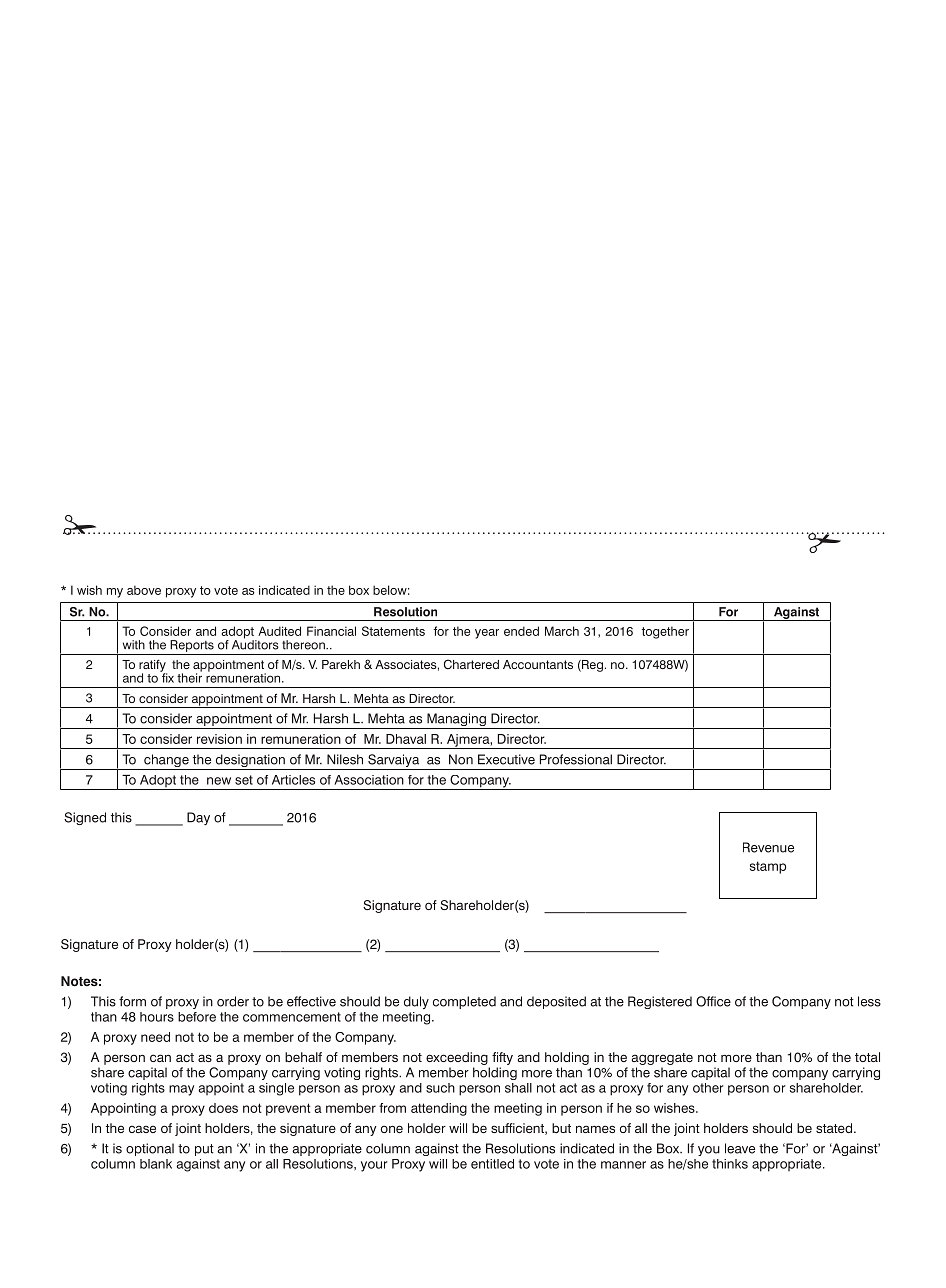  What do you see at coordinates (492, 1164) in the screenshot?
I see `entitled` at bounding box center [492, 1164].
